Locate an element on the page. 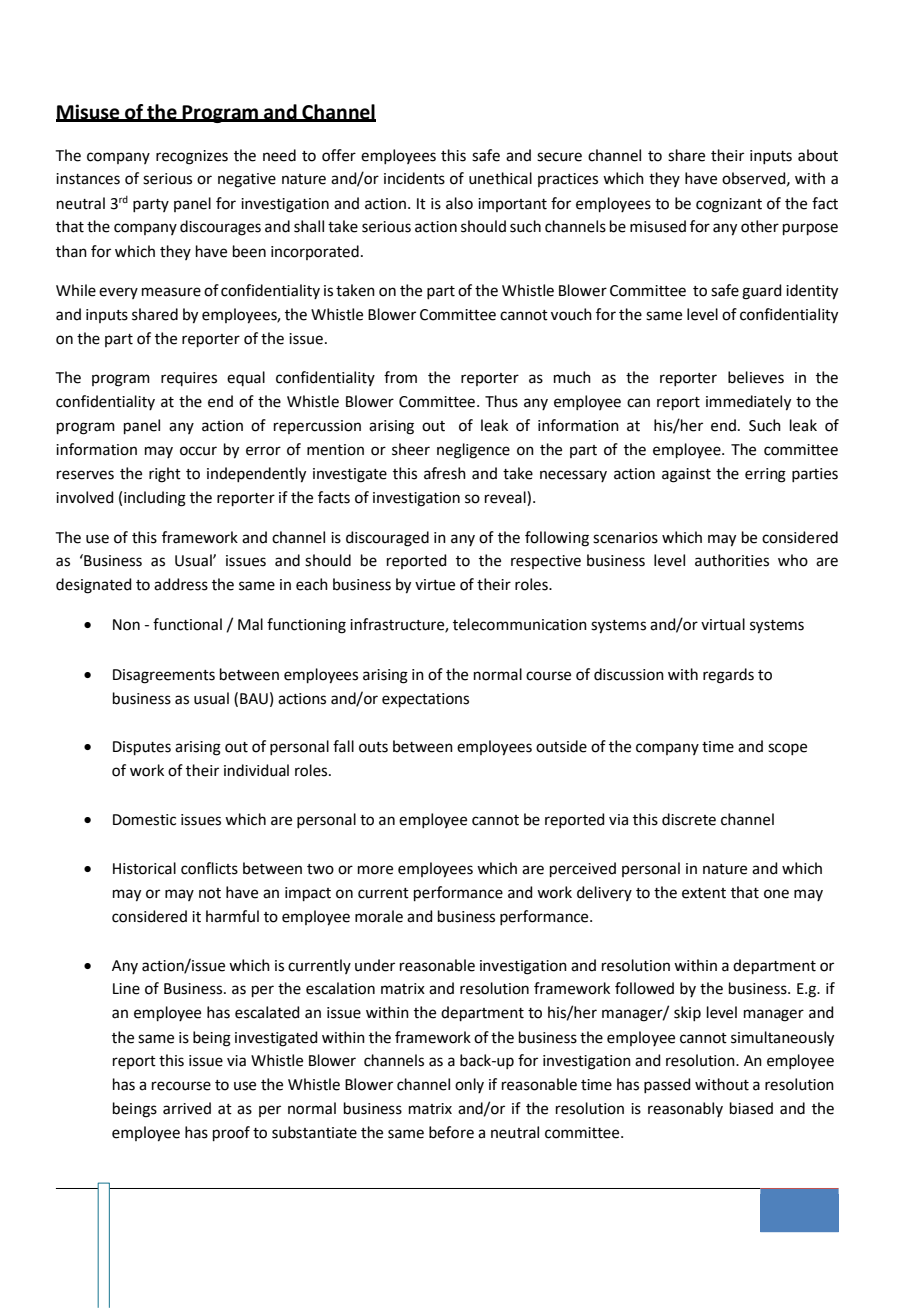  recognizes is located at coordinates (192, 157).
